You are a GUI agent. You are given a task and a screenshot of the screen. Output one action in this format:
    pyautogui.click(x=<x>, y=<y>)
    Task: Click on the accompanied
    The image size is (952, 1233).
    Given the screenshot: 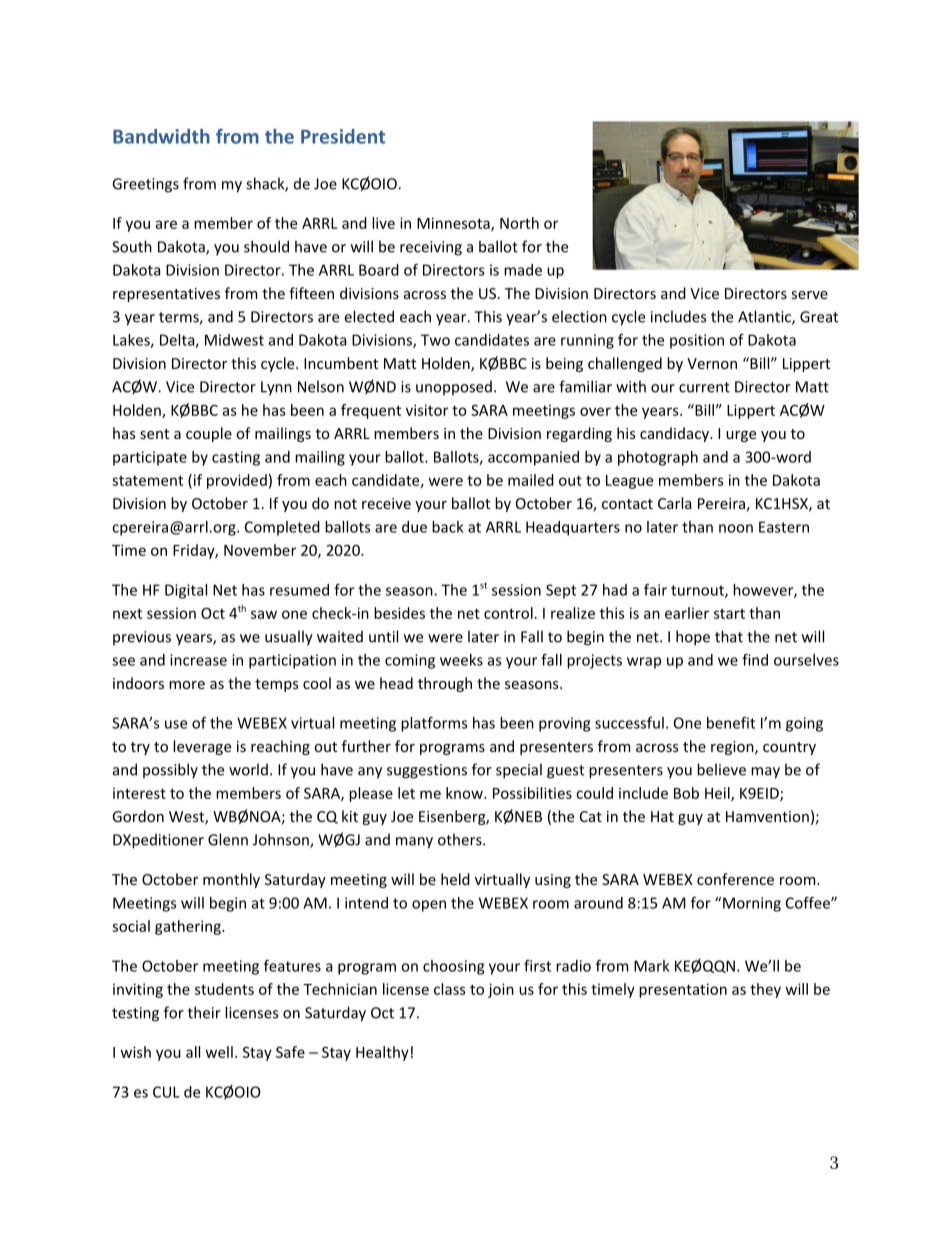 What is the action you would take?
    pyautogui.click(x=533, y=458)
